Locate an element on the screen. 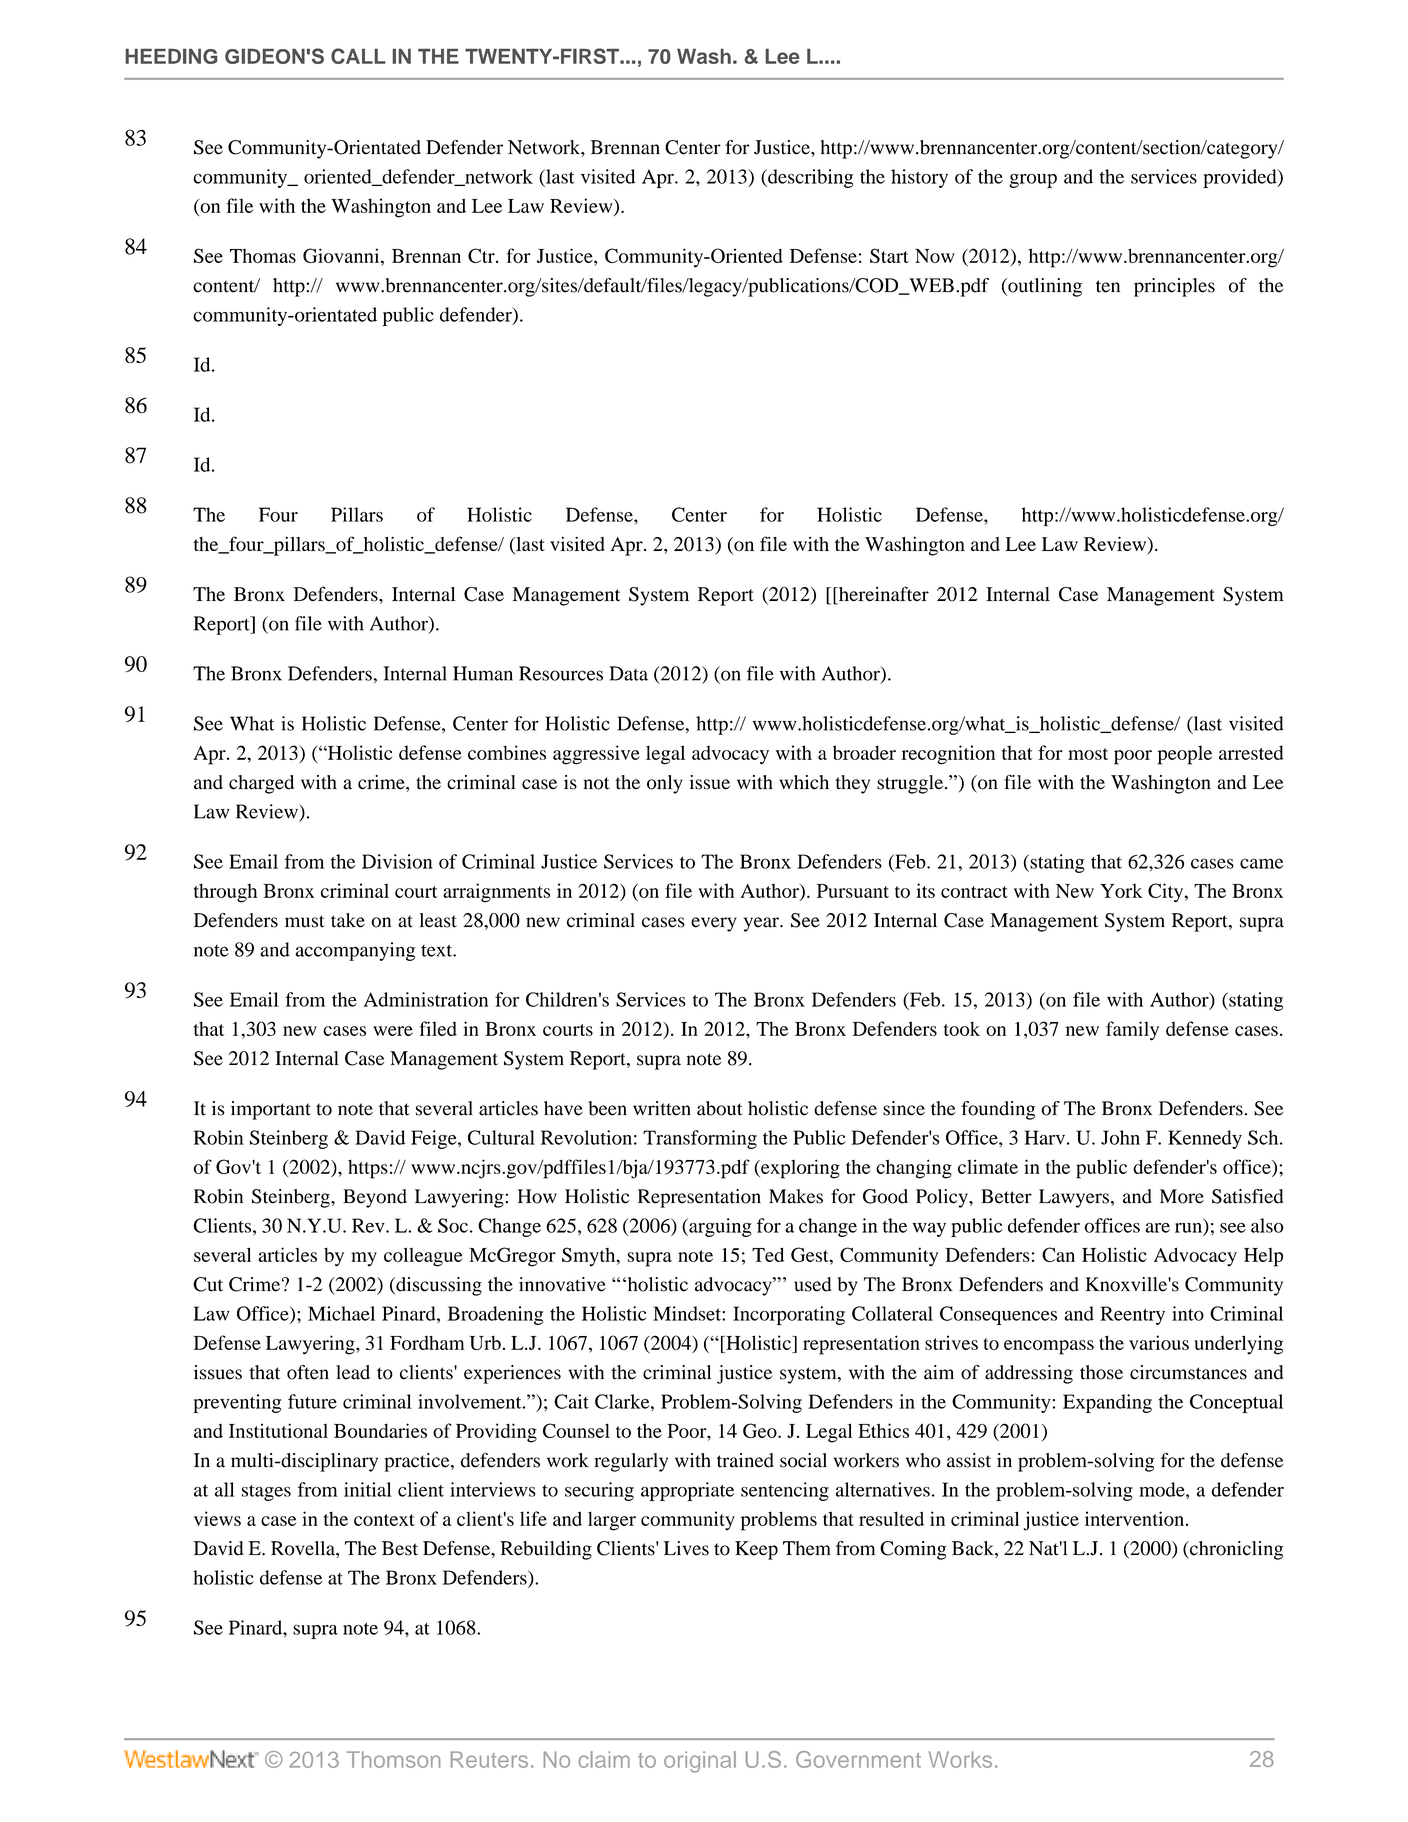 This screenshot has height=1822, width=1408. original is located at coordinates (700, 1762).
